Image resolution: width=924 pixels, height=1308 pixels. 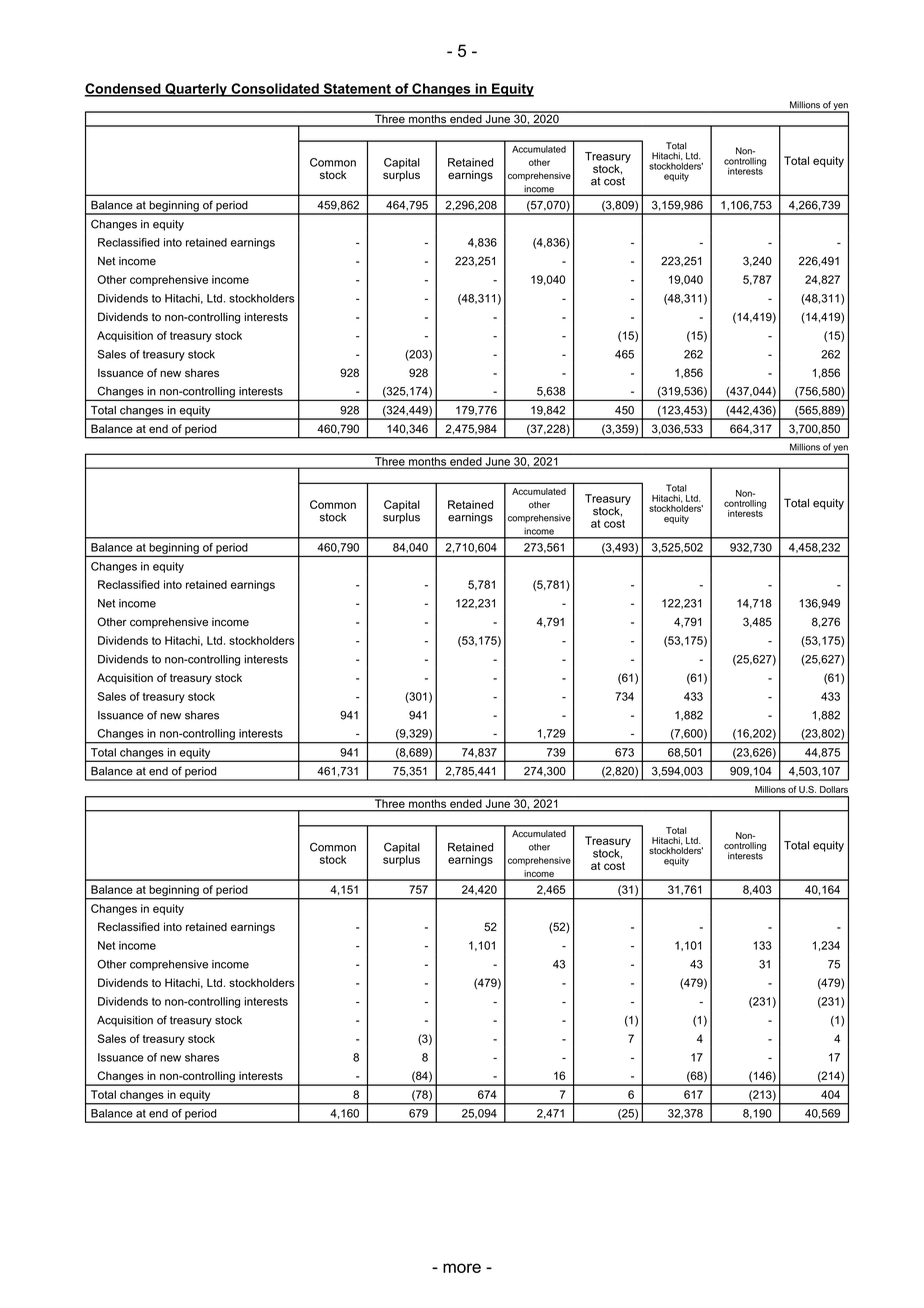 I want to click on more, so click(x=462, y=1268).
